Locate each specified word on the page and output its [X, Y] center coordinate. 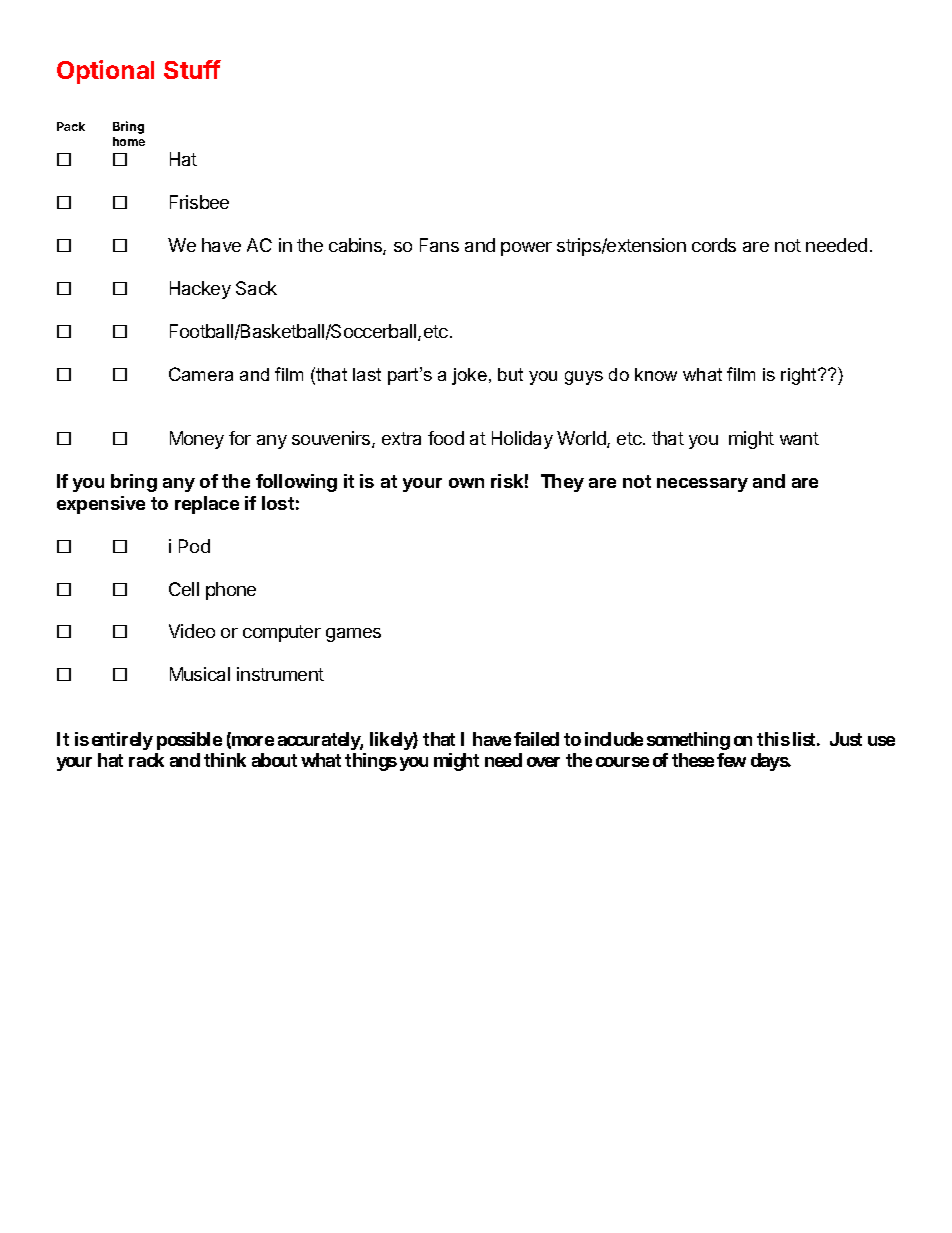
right [800, 376]
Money [197, 440]
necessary [702, 485]
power [526, 249]
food [446, 438]
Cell [184, 589]
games [353, 635]
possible [189, 741]
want [799, 438]
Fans [439, 245]
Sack [256, 288]
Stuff [192, 69]
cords [714, 245]
